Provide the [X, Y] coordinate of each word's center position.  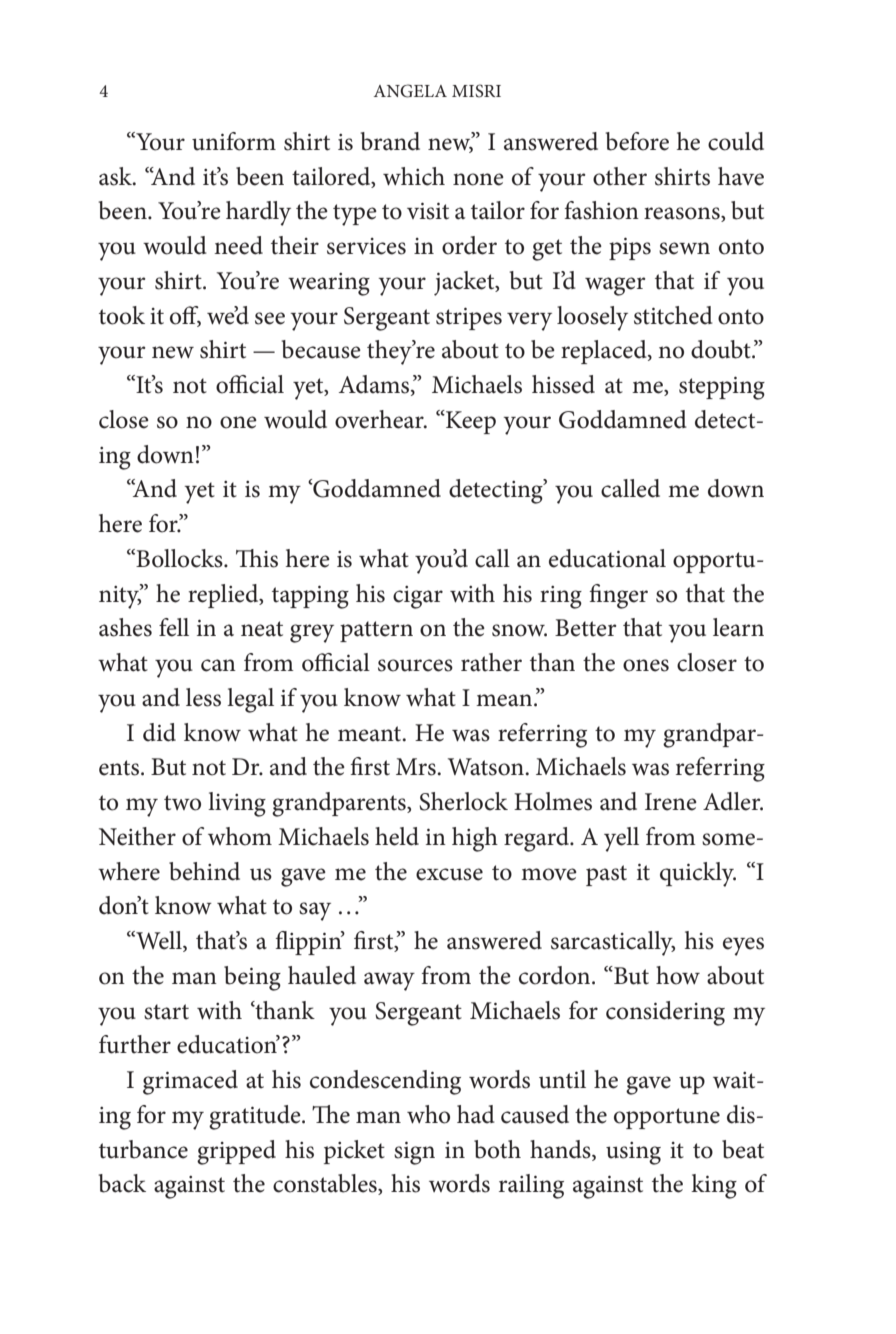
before [637, 141]
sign [414, 1153]
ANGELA [410, 91]
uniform [234, 141]
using [633, 1153]
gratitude [256, 1117]
